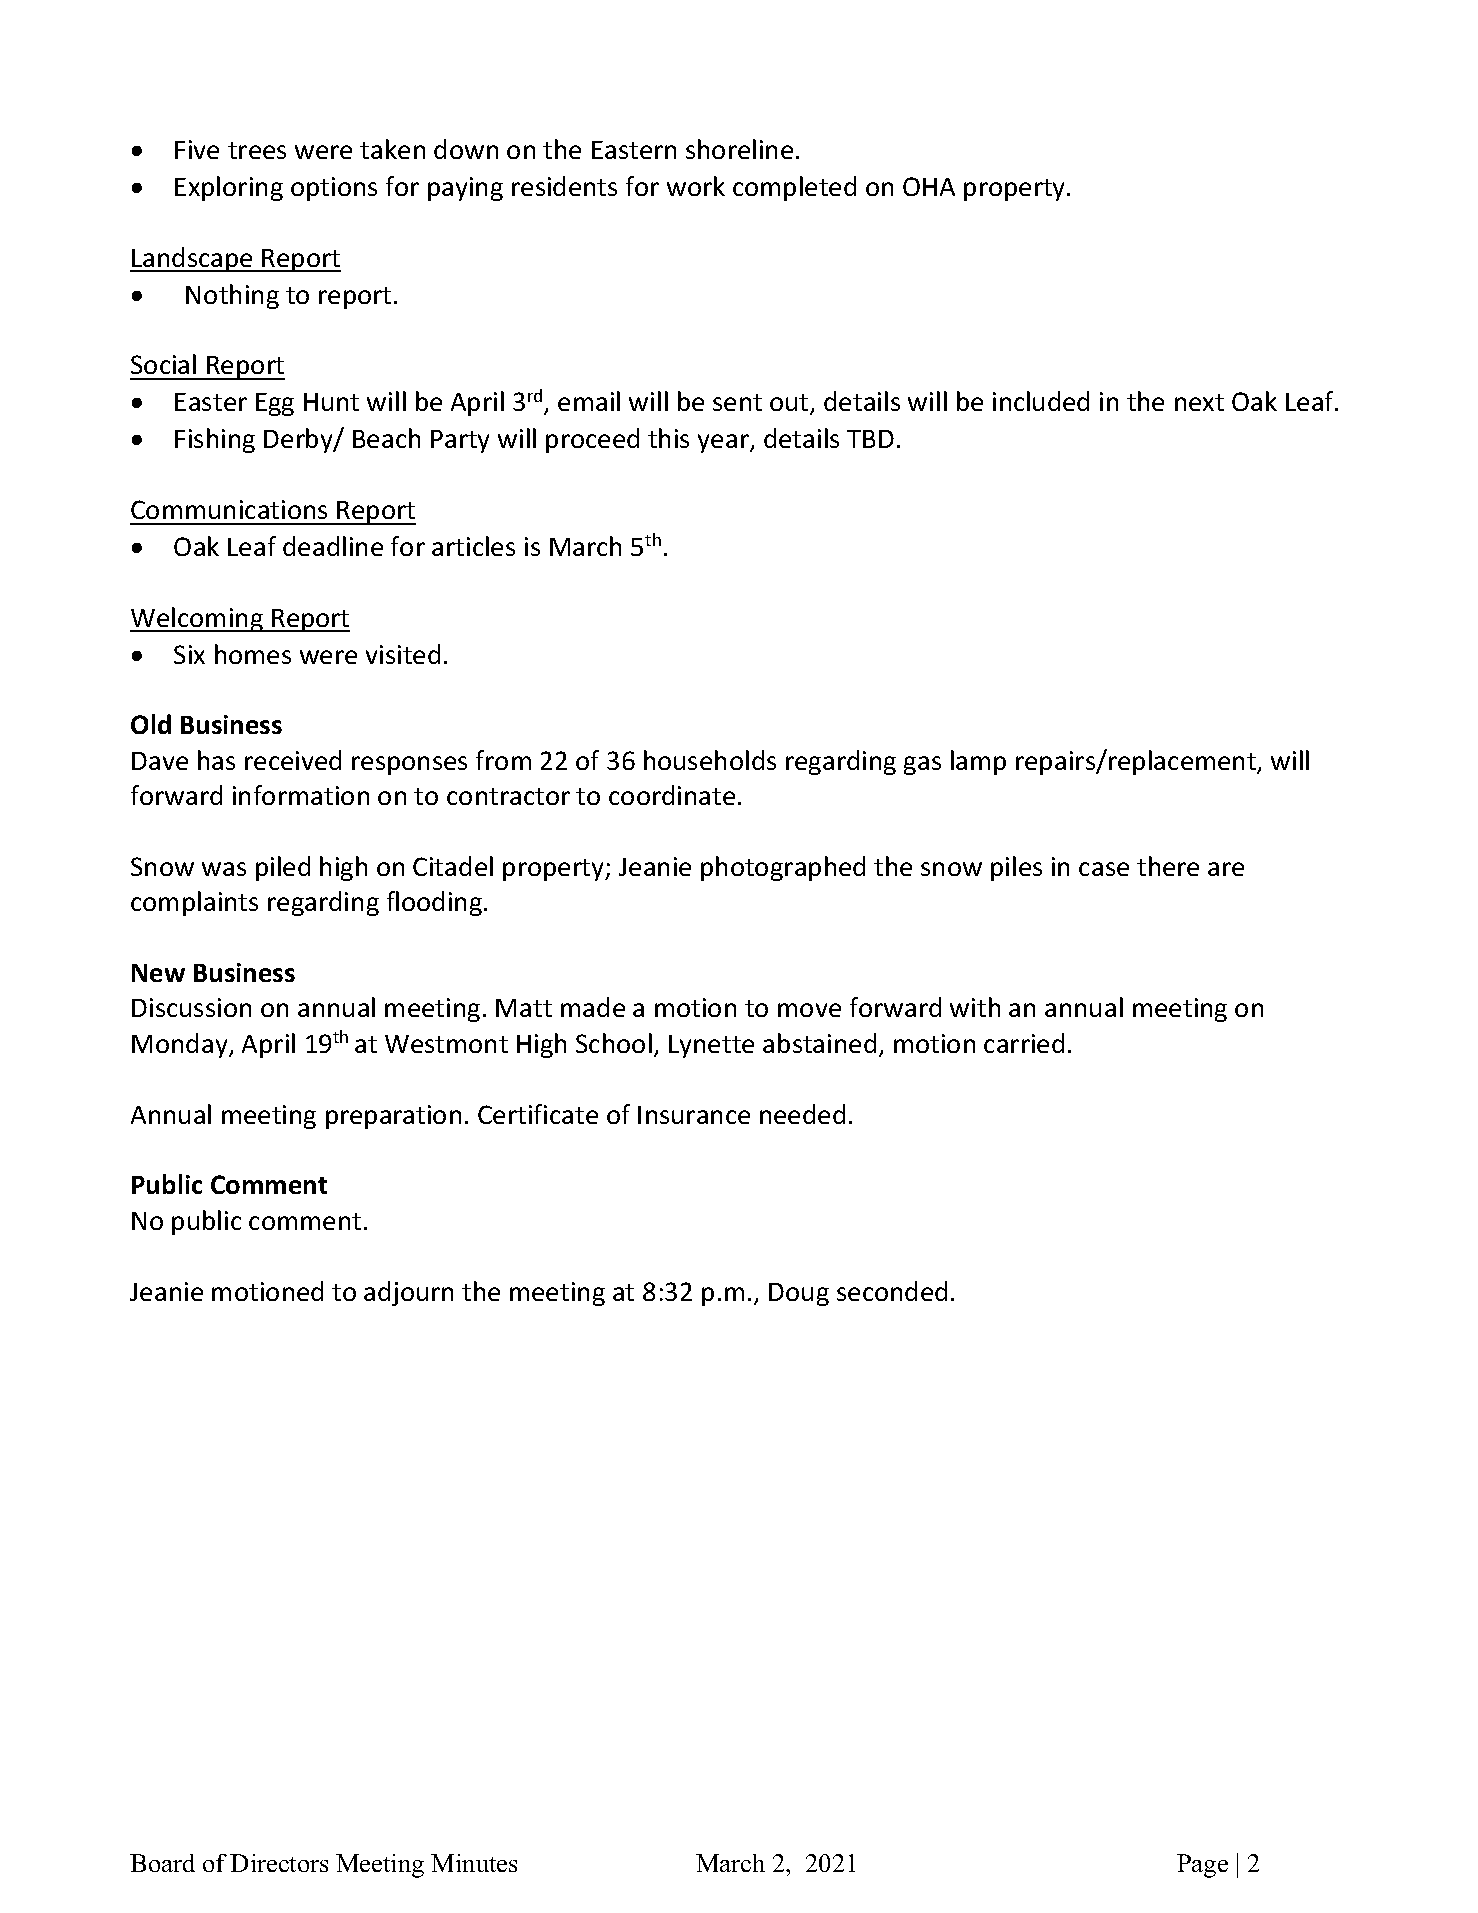 The width and height of the screenshot is (1478, 1913). What do you see at coordinates (1024, 1043) in the screenshot?
I see `carried` at bounding box center [1024, 1043].
